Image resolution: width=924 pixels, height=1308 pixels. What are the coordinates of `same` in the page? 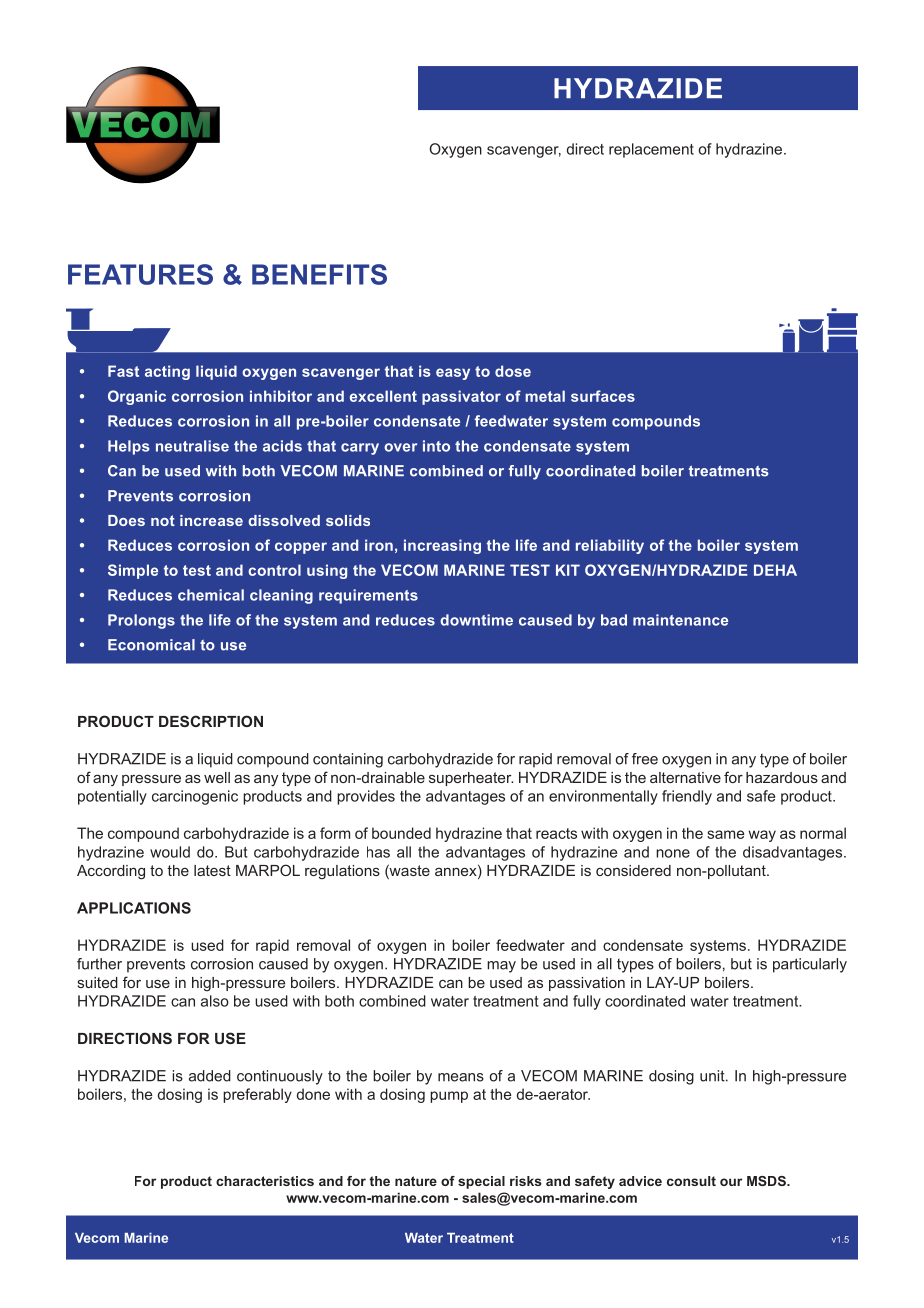 It's located at (725, 834).
